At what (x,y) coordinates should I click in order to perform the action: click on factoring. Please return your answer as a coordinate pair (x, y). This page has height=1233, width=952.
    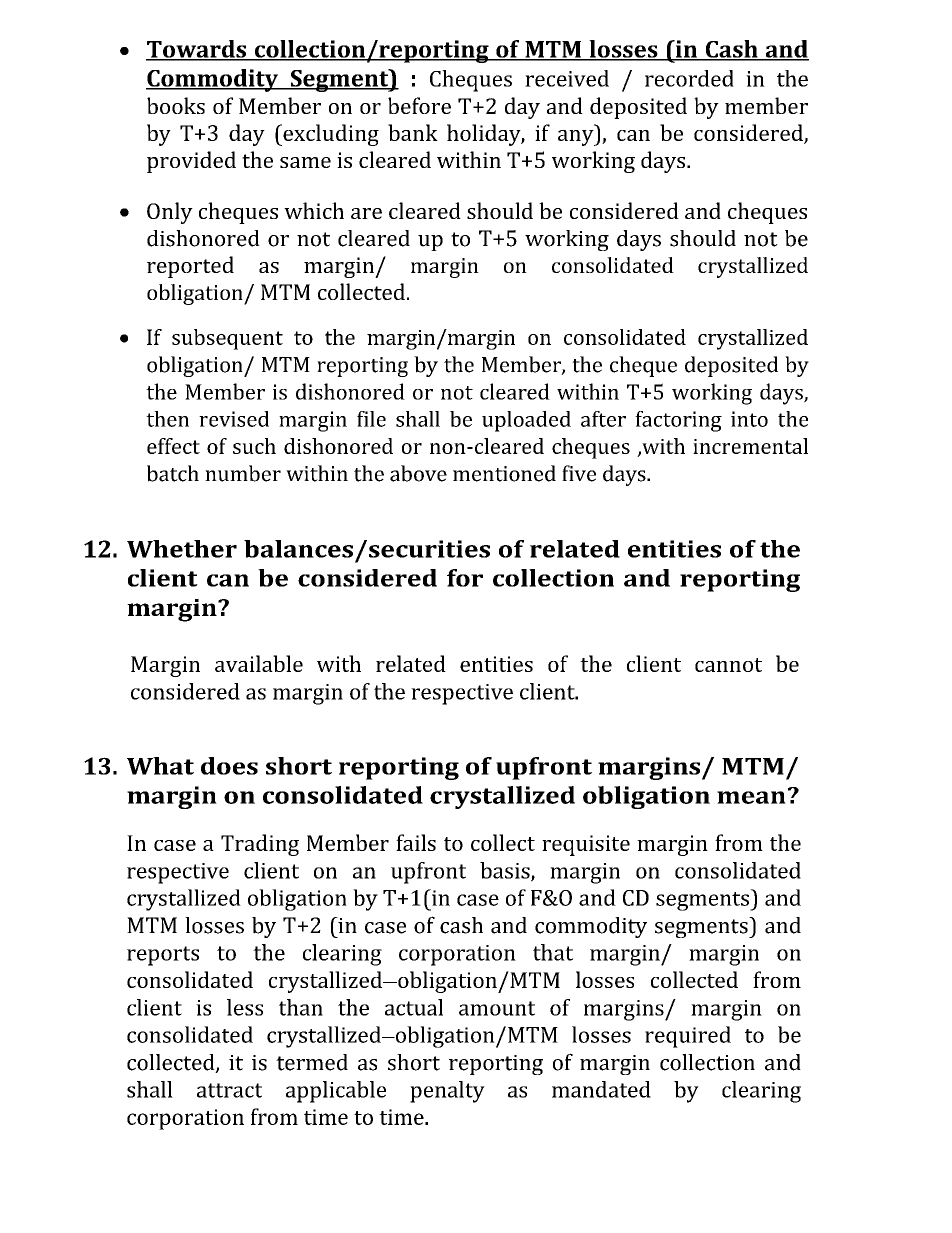
    Looking at the image, I should click on (678, 421).
